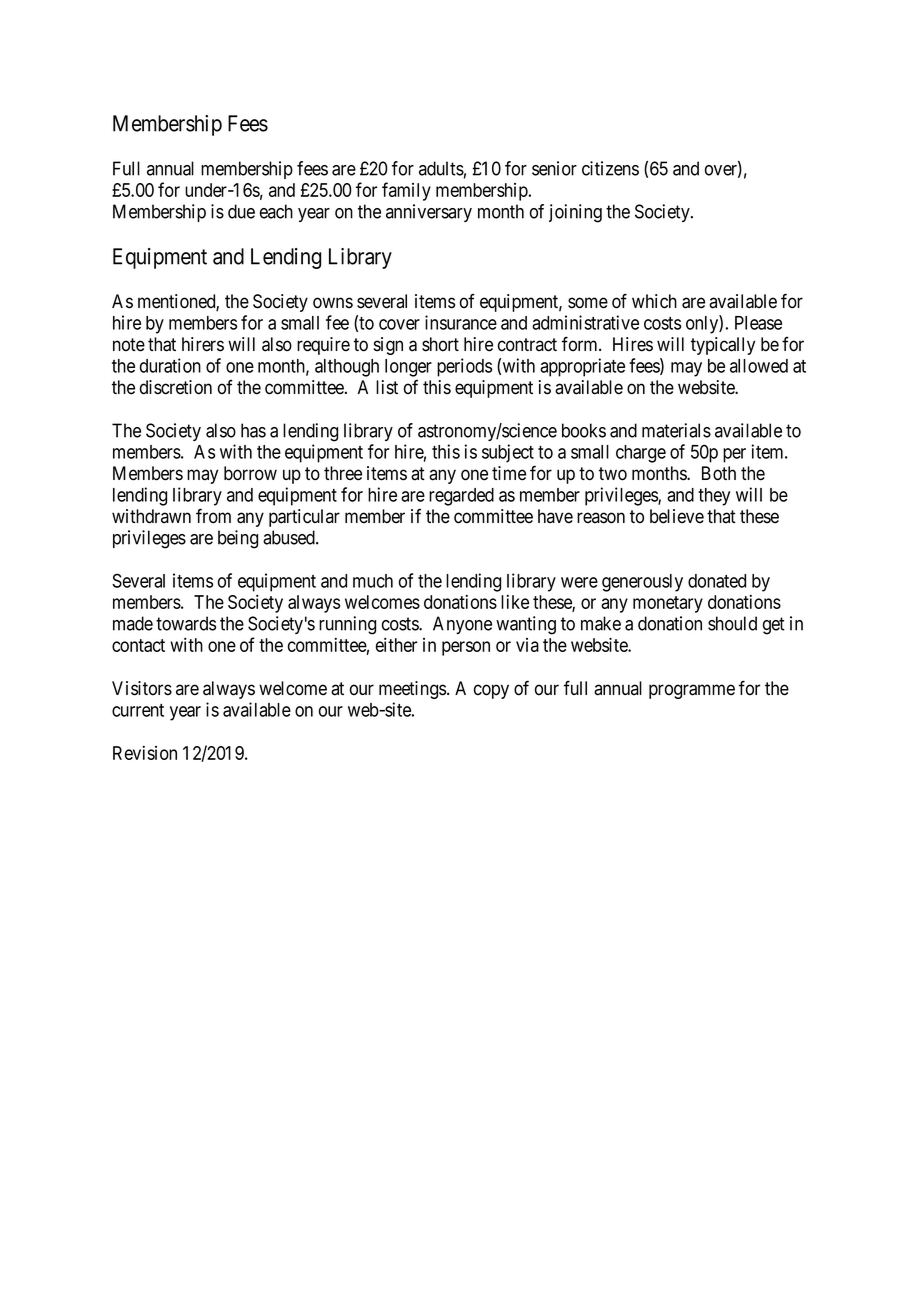  I want to click on monetary, so click(668, 604).
